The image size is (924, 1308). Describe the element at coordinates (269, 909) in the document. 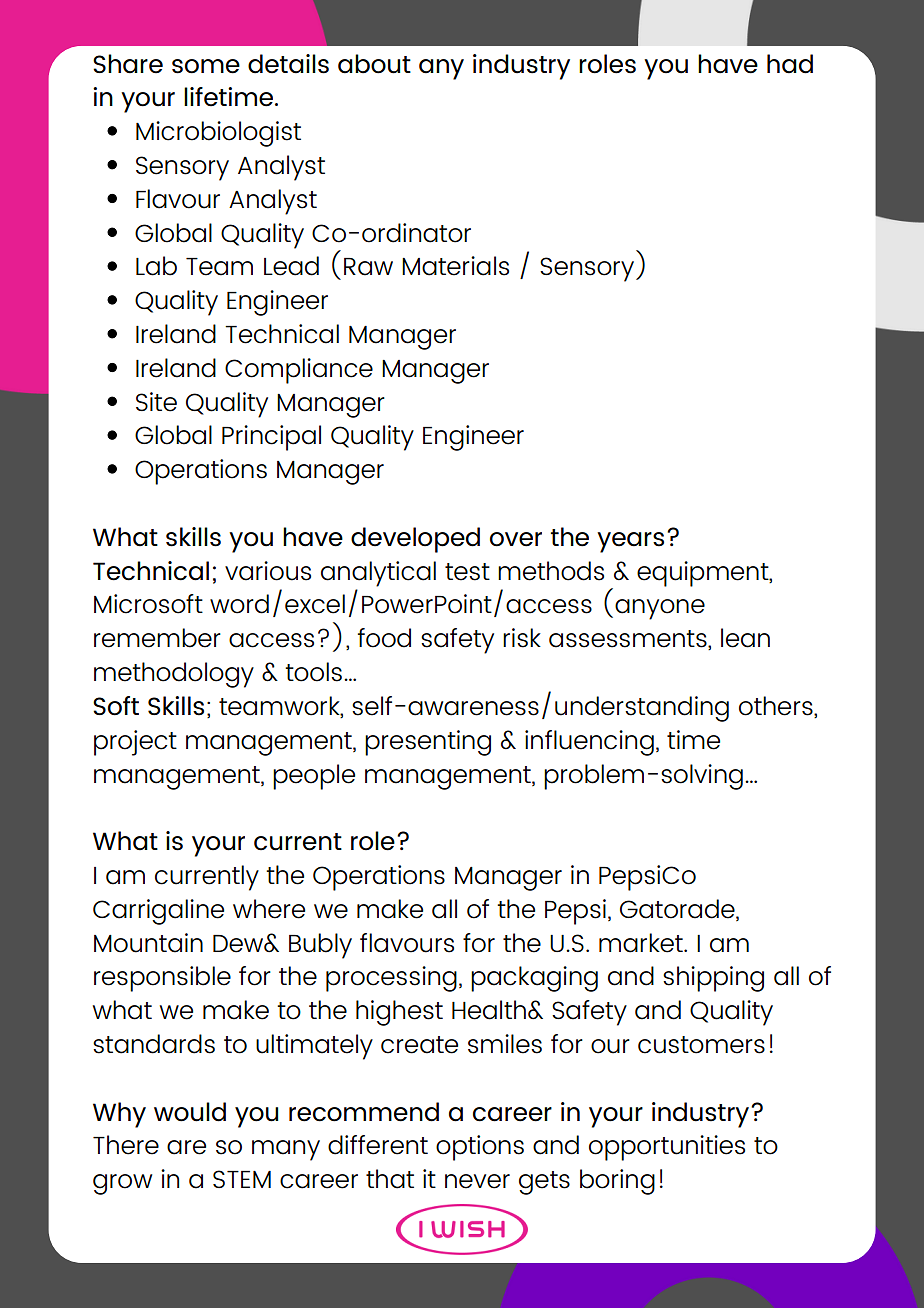

I see `where` at that location.
